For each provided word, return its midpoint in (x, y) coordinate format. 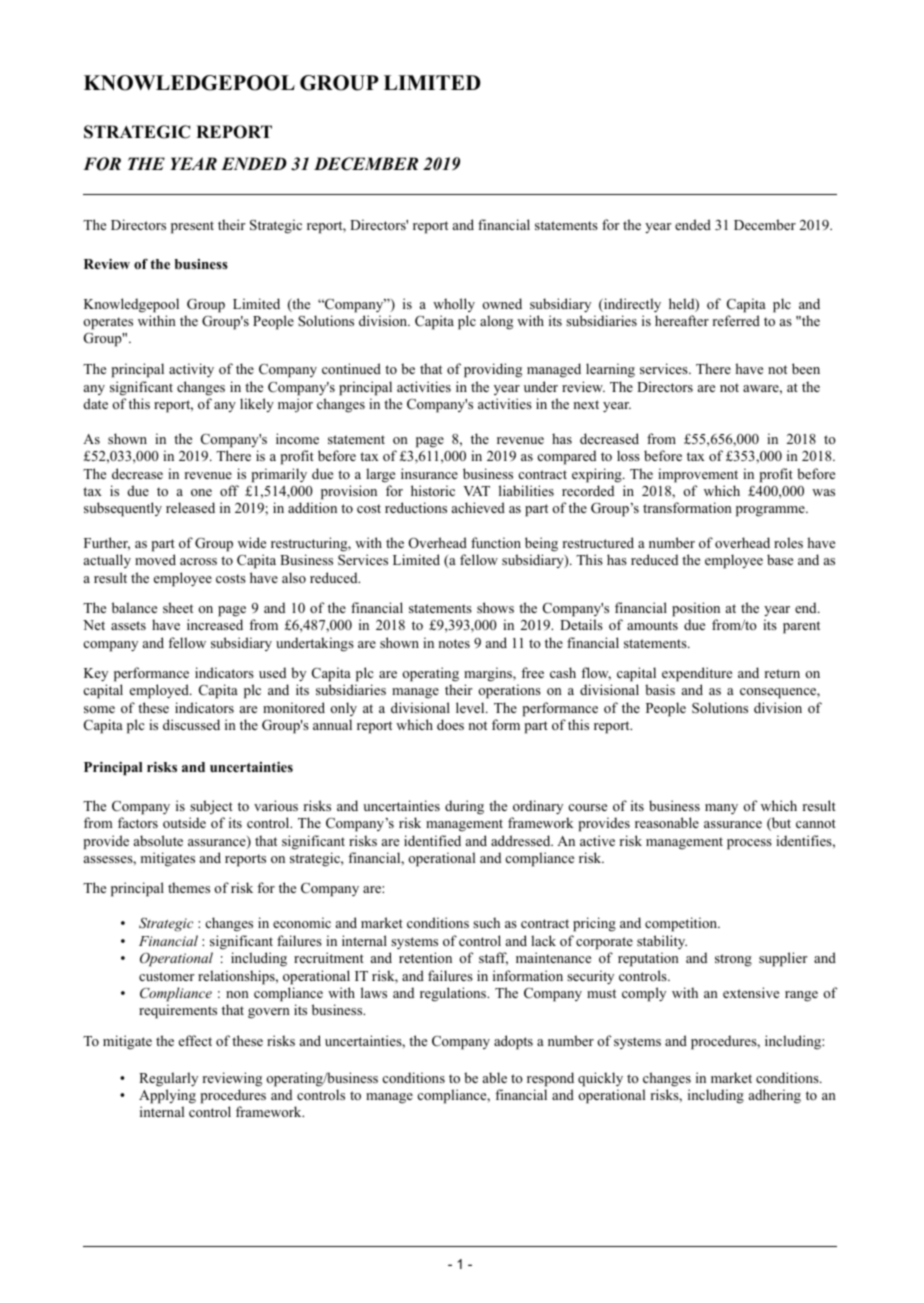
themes (189, 887)
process (749, 844)
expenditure (697, 674)
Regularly (168, 1079)
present (192, 227)
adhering (775, 1096)
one (201, 492)
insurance (429, 473)
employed (160, 691)
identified (432, 840)
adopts (513, 1042)
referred (736, 320)
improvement (698, 475)
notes (454, 643)
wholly (454, 305)
